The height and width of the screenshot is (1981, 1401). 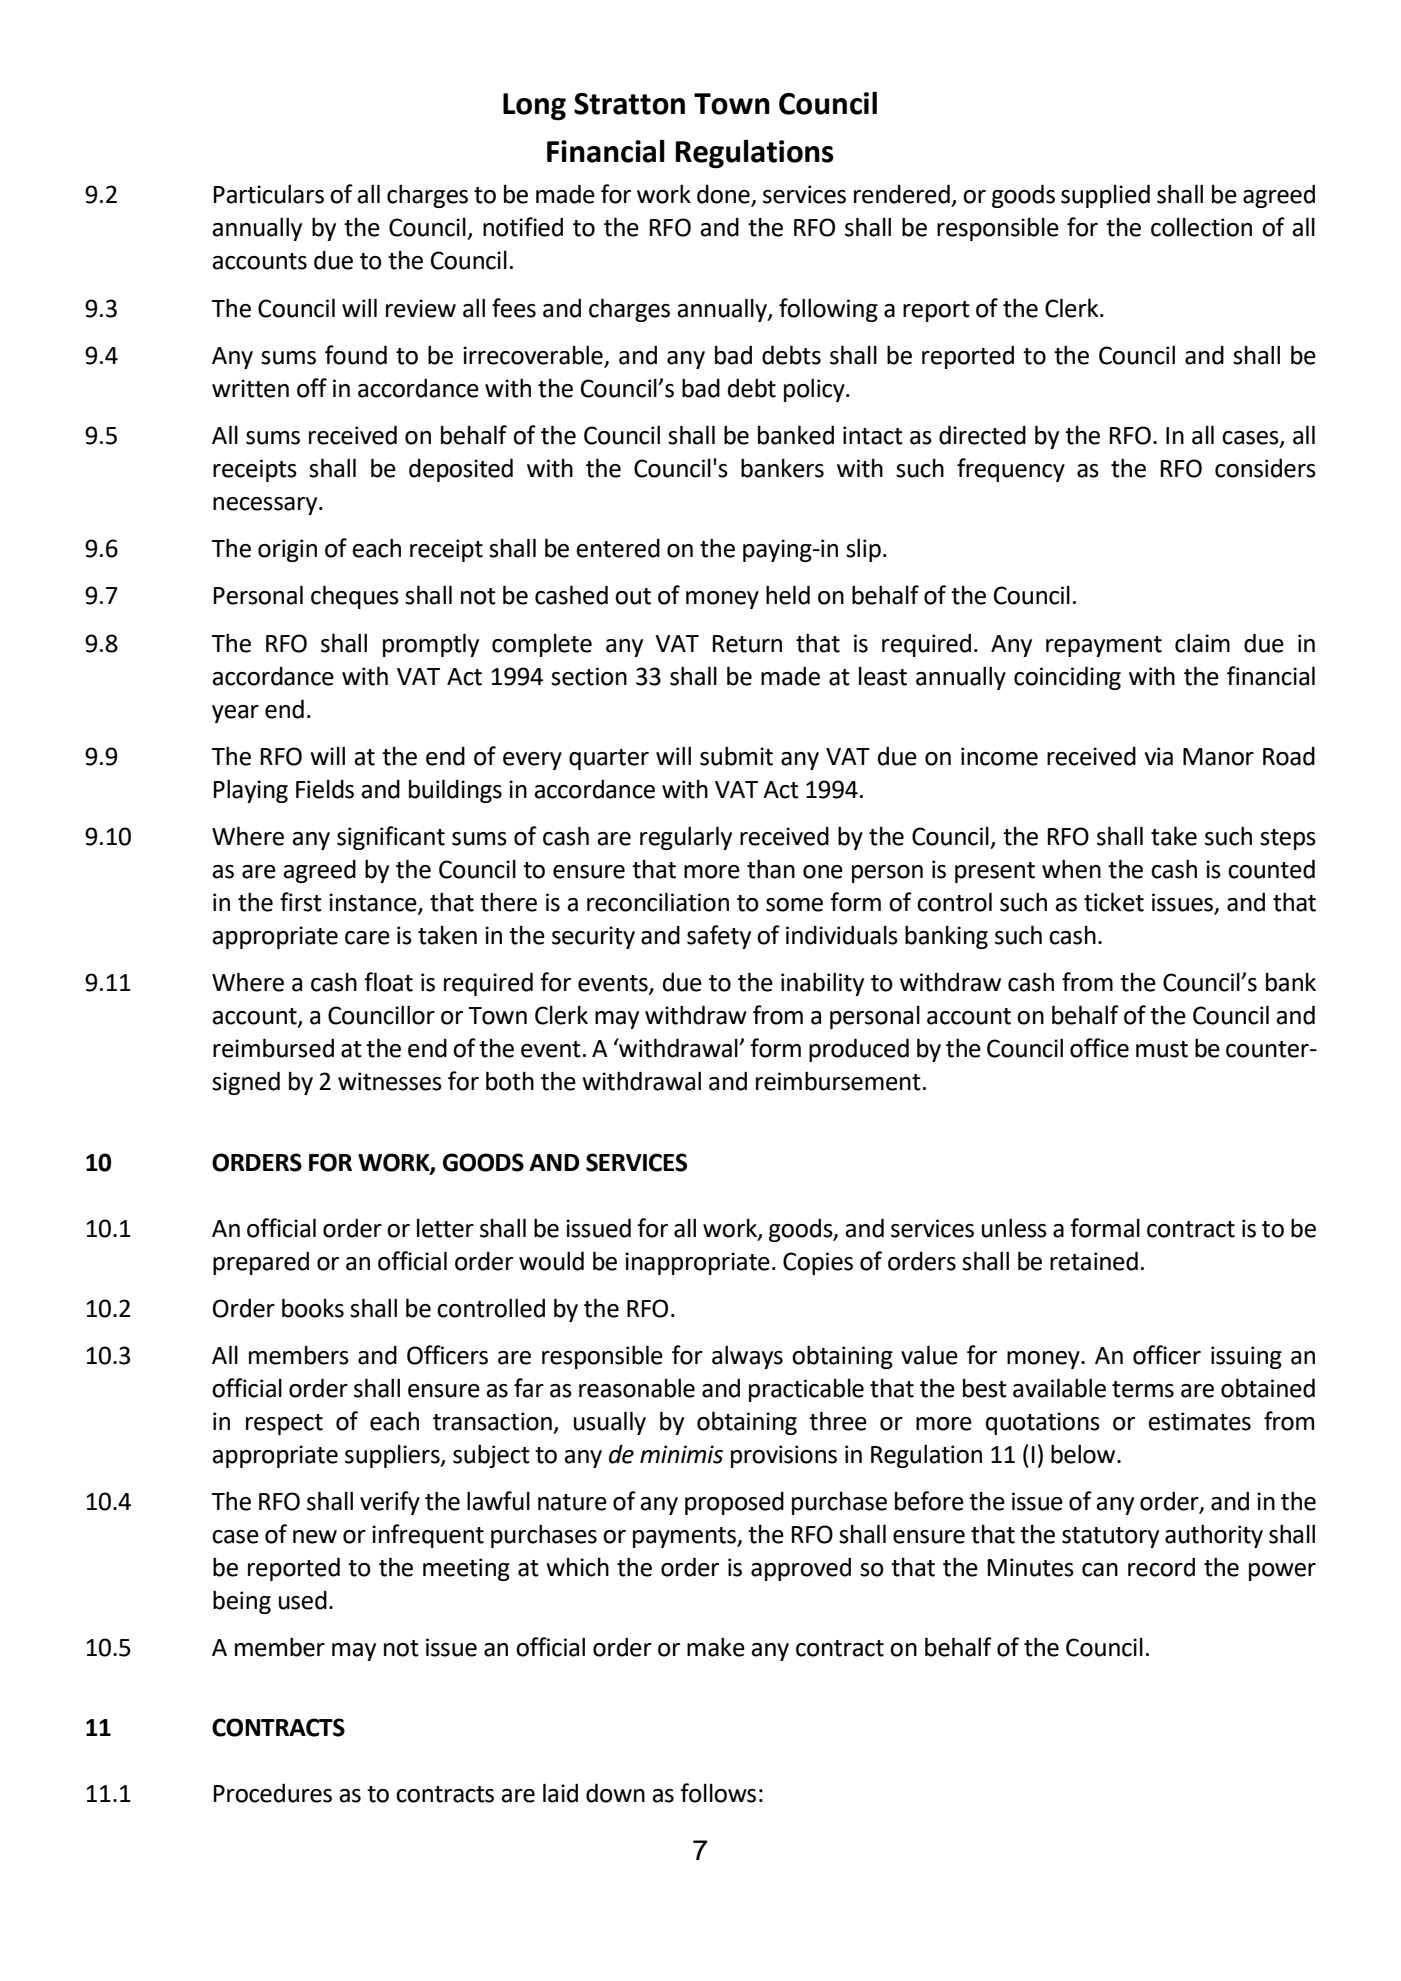 I want to click on claim, so click(x=1202, y=643).
